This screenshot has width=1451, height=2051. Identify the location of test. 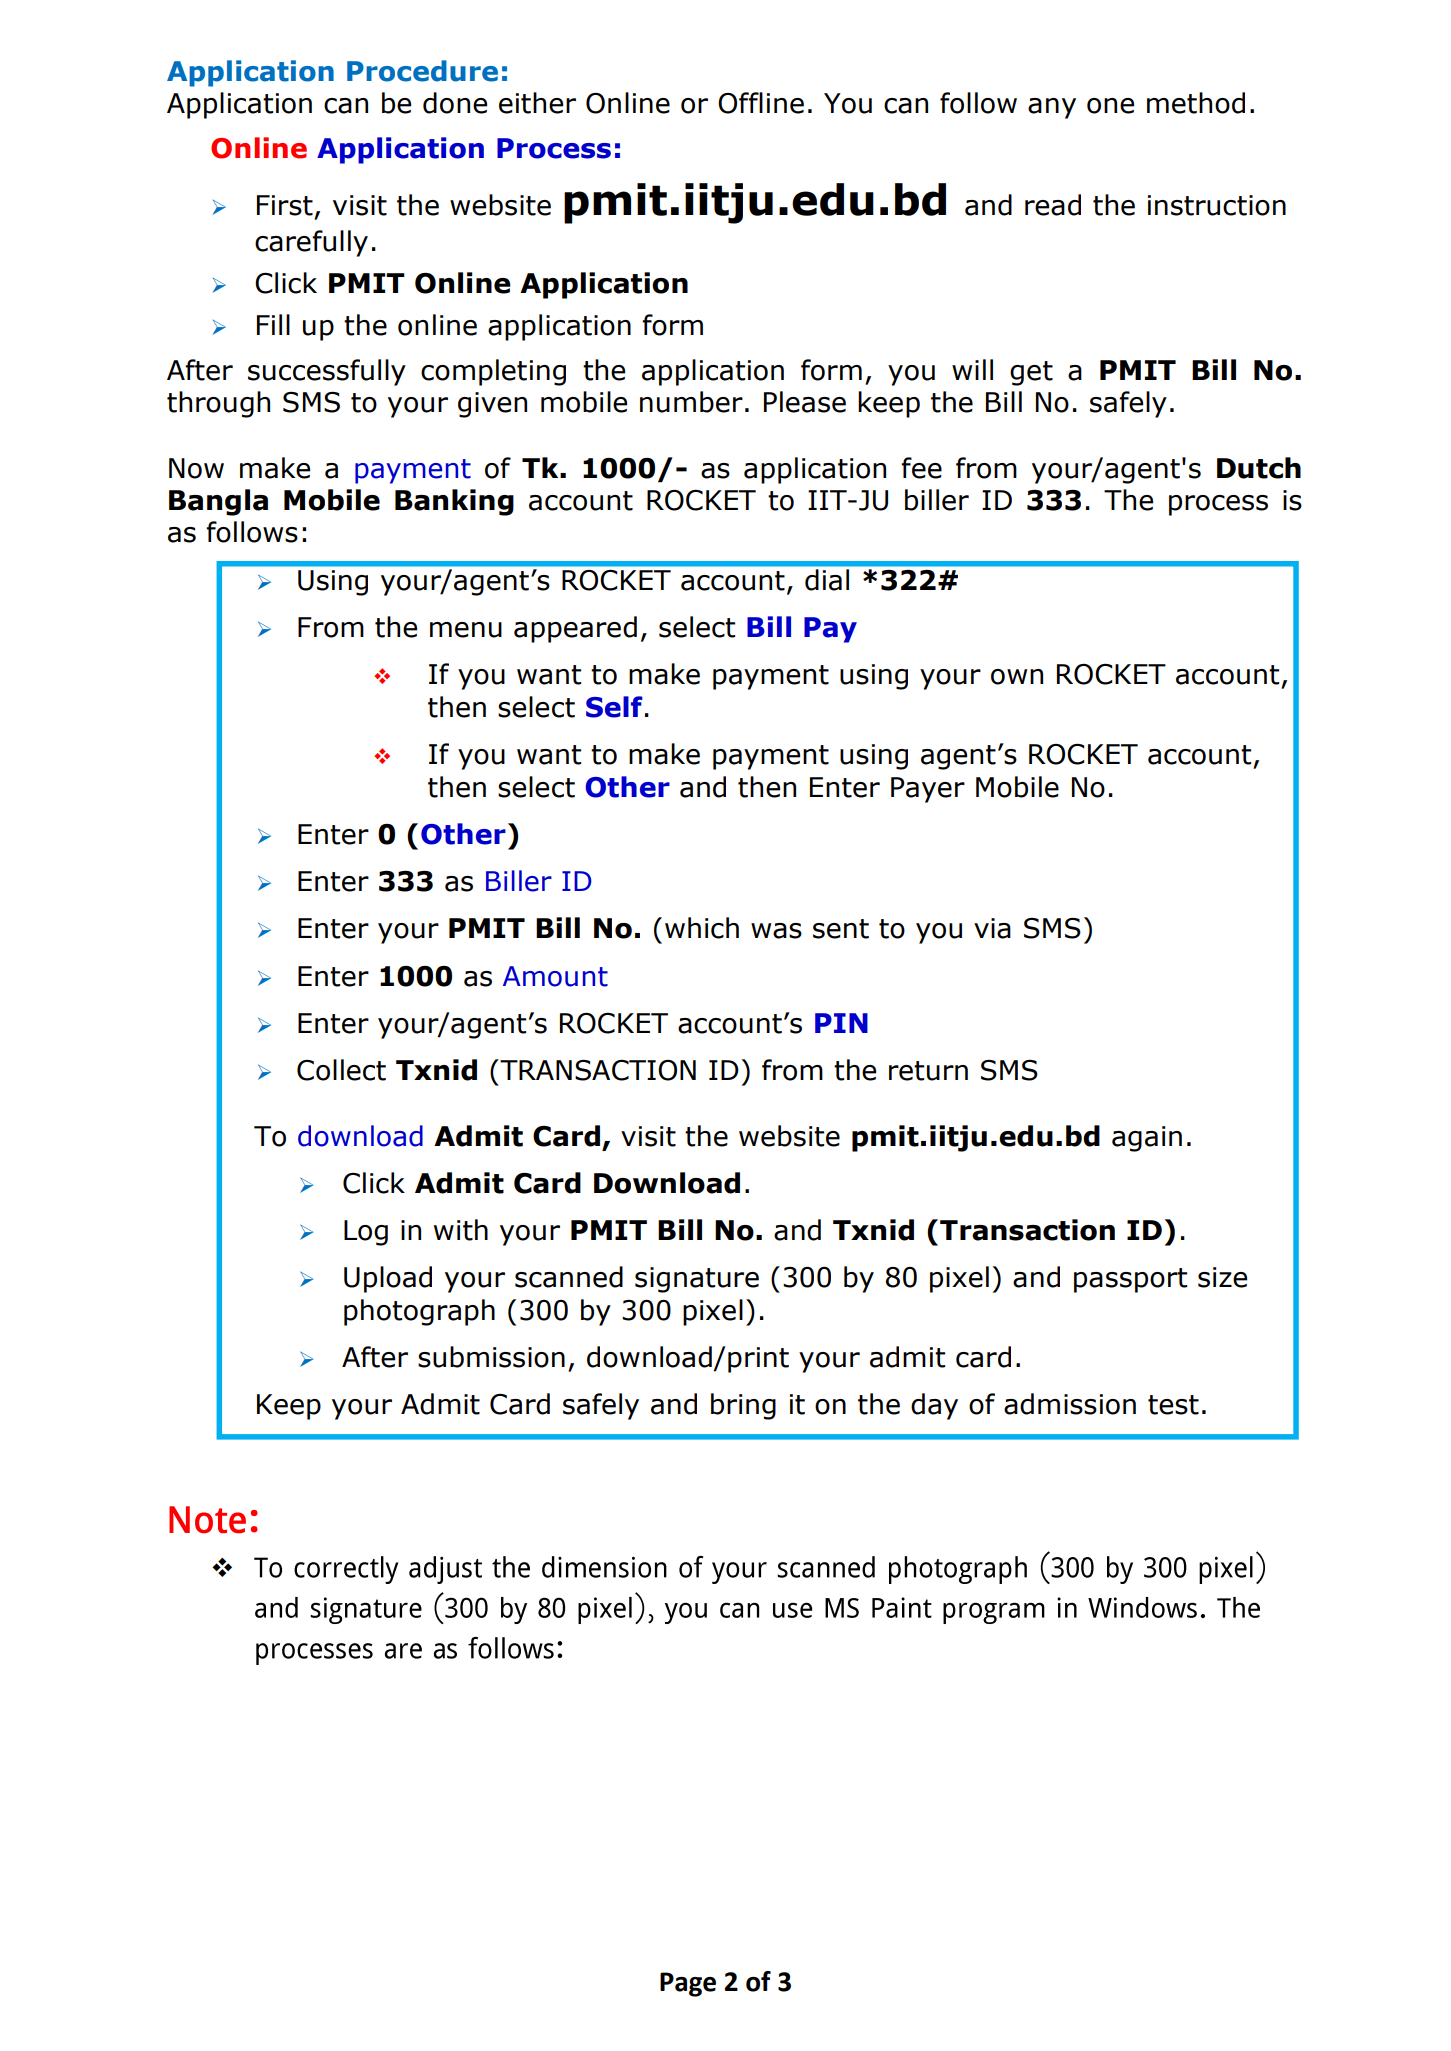
(1173, 1405).
